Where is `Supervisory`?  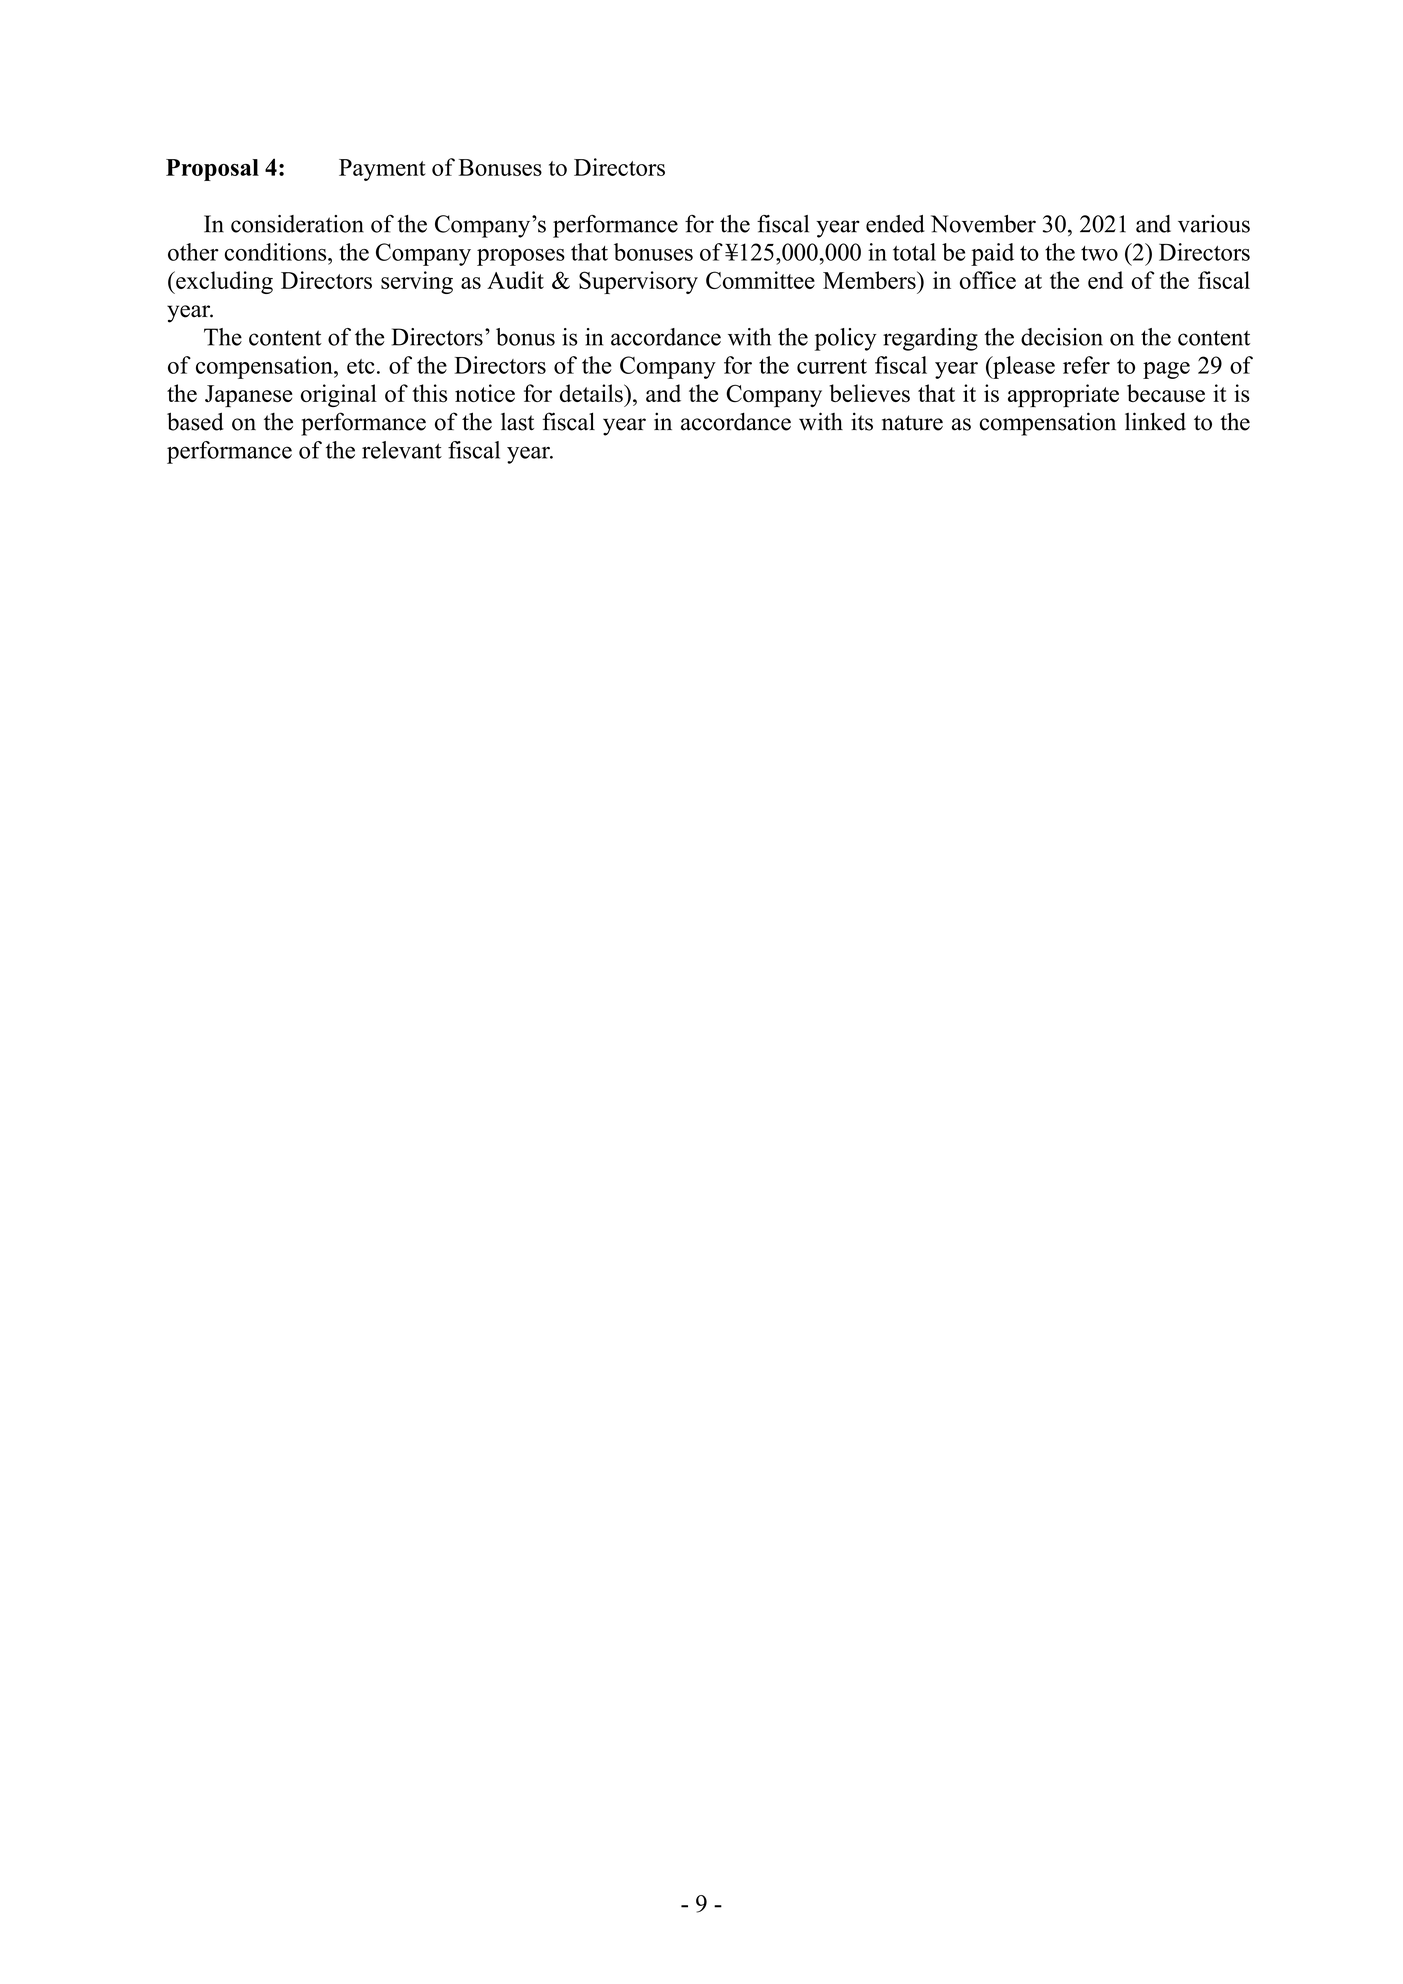
Supervisory is located at coordinates (638, 282).
